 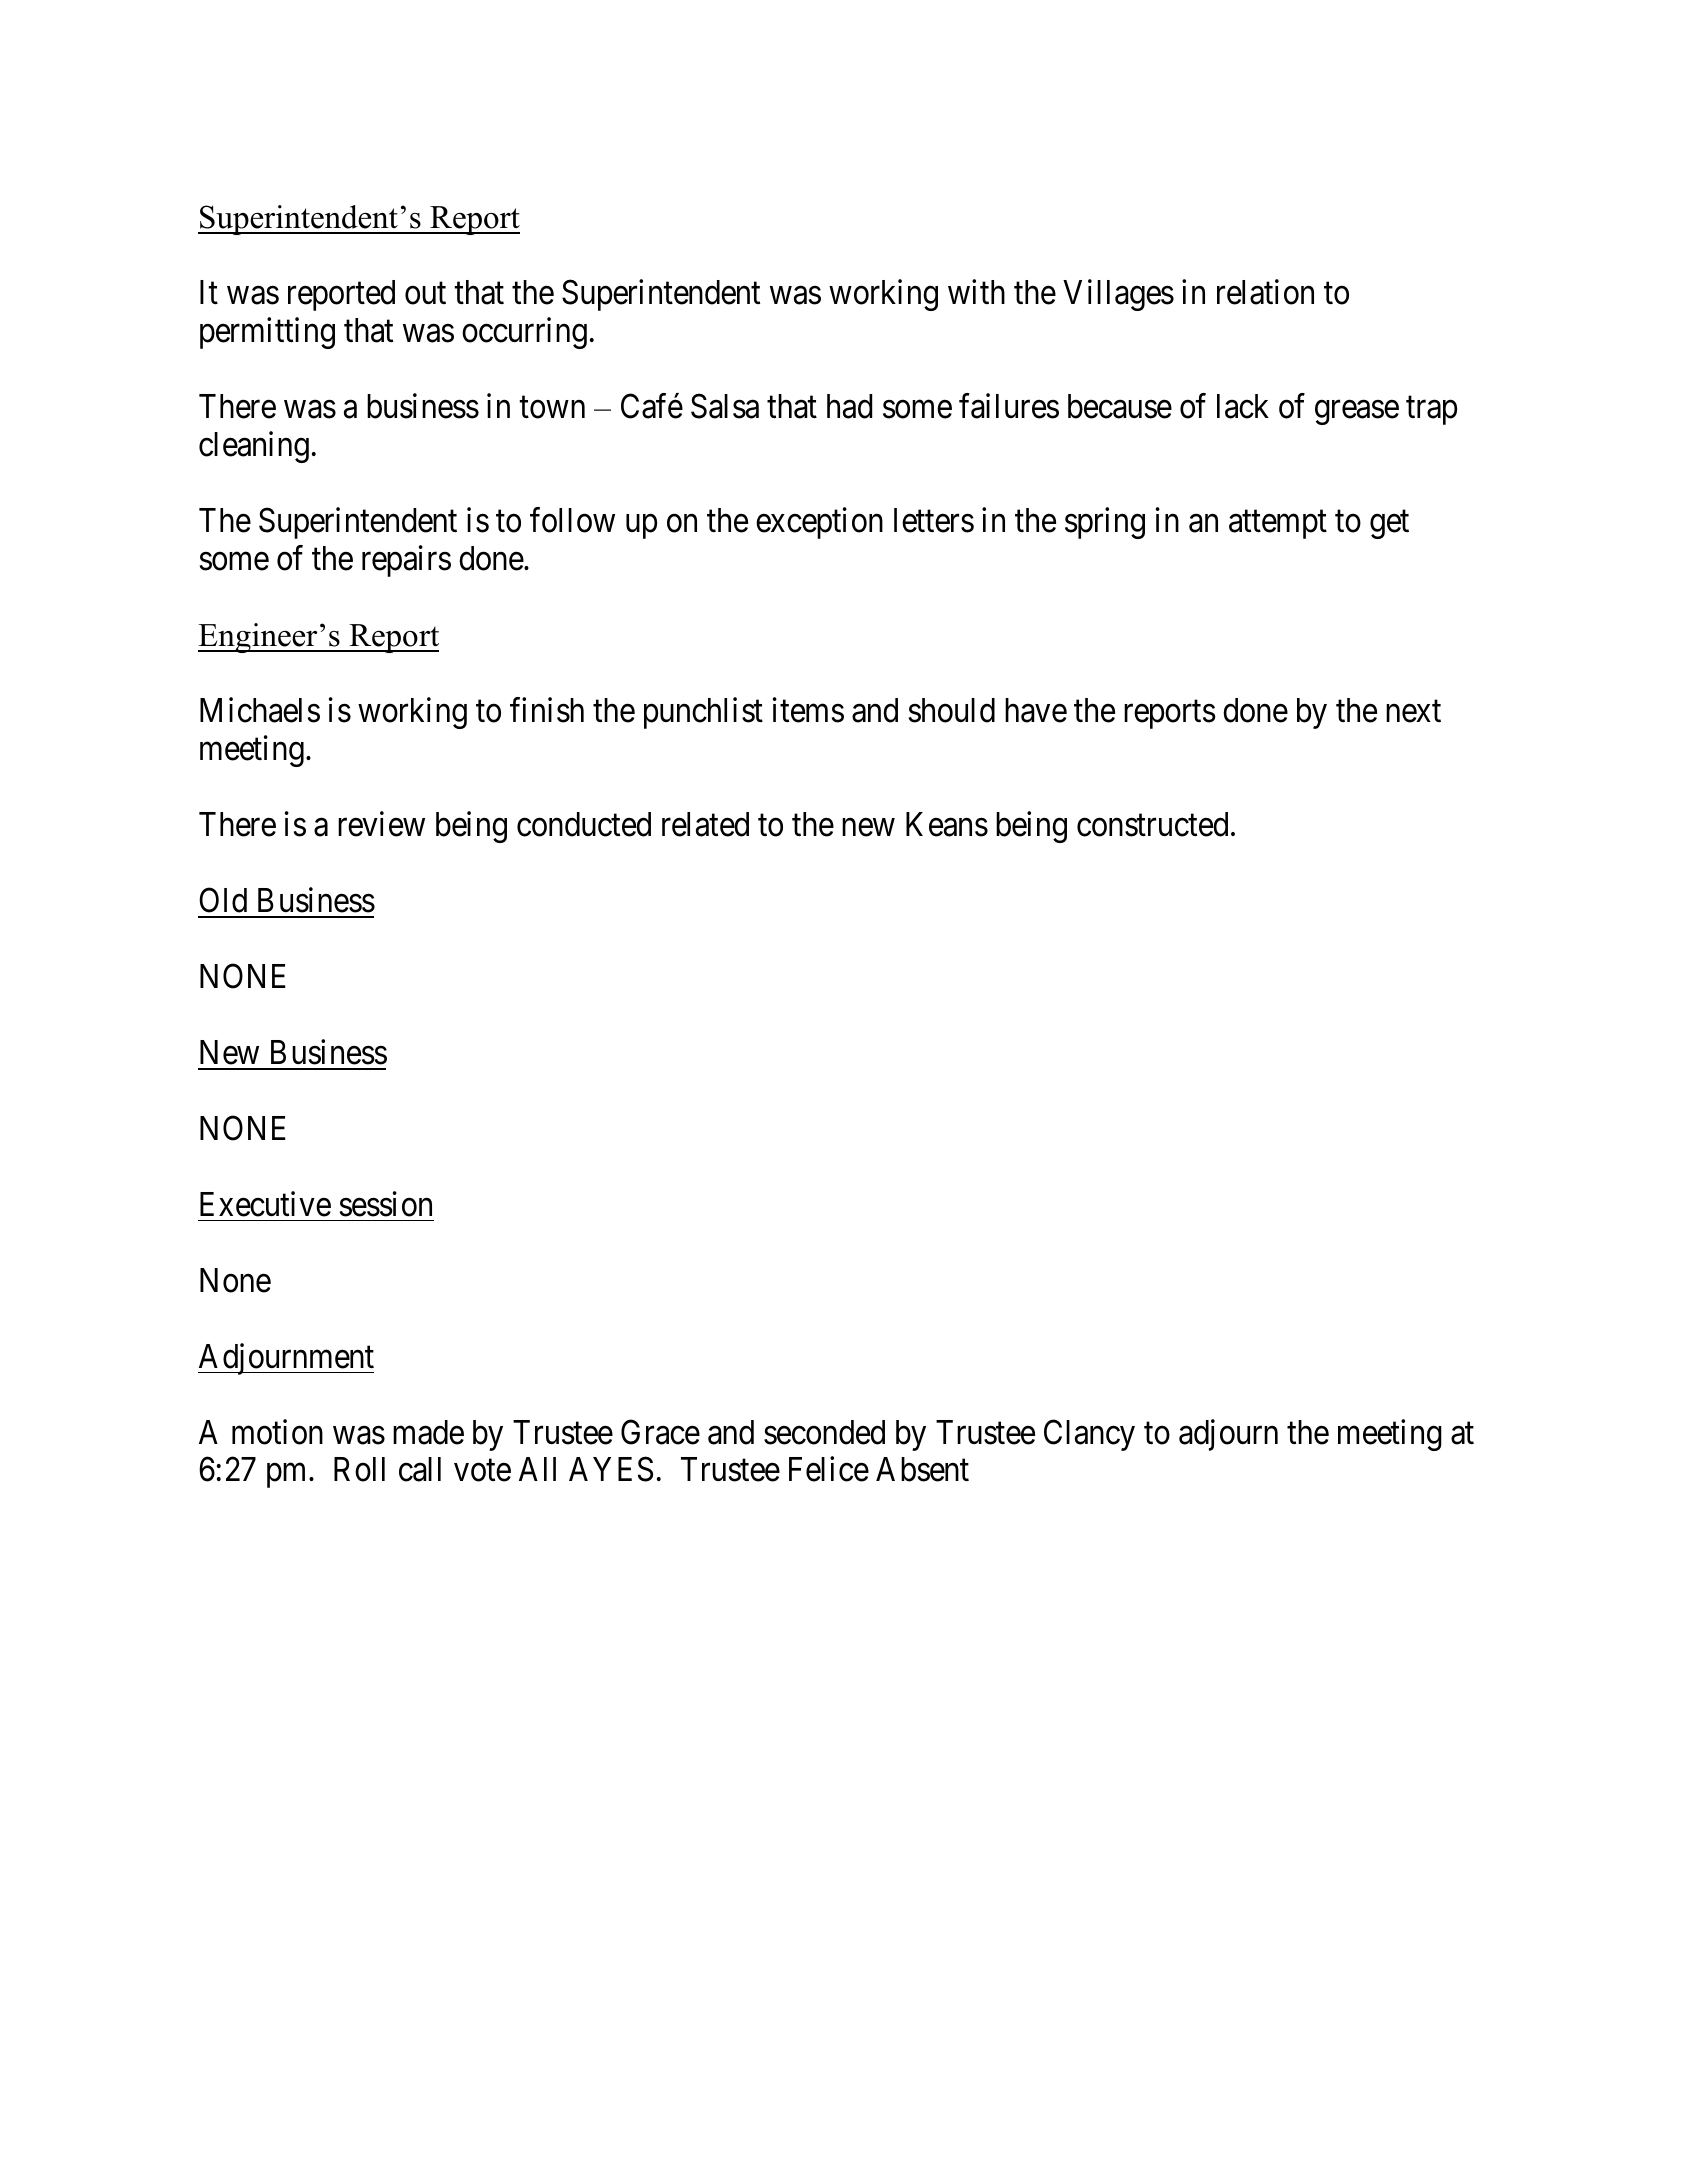 What do you see at coordinates (428, 1432) in the screenshot?
I see `made` at bounding box center [428, 1432].
